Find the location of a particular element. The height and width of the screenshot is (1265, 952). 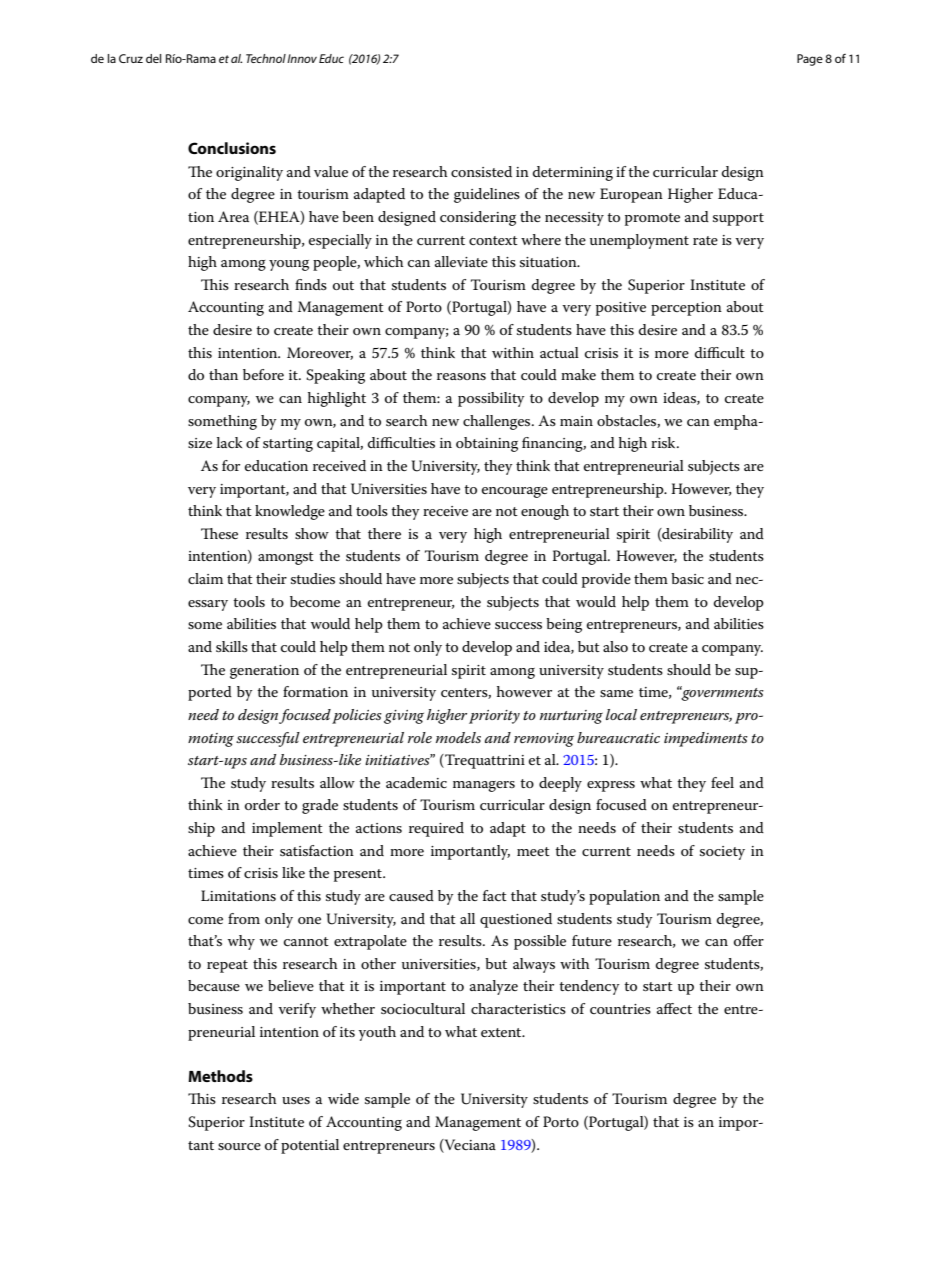

Page is located at coordinates (810, 60).
